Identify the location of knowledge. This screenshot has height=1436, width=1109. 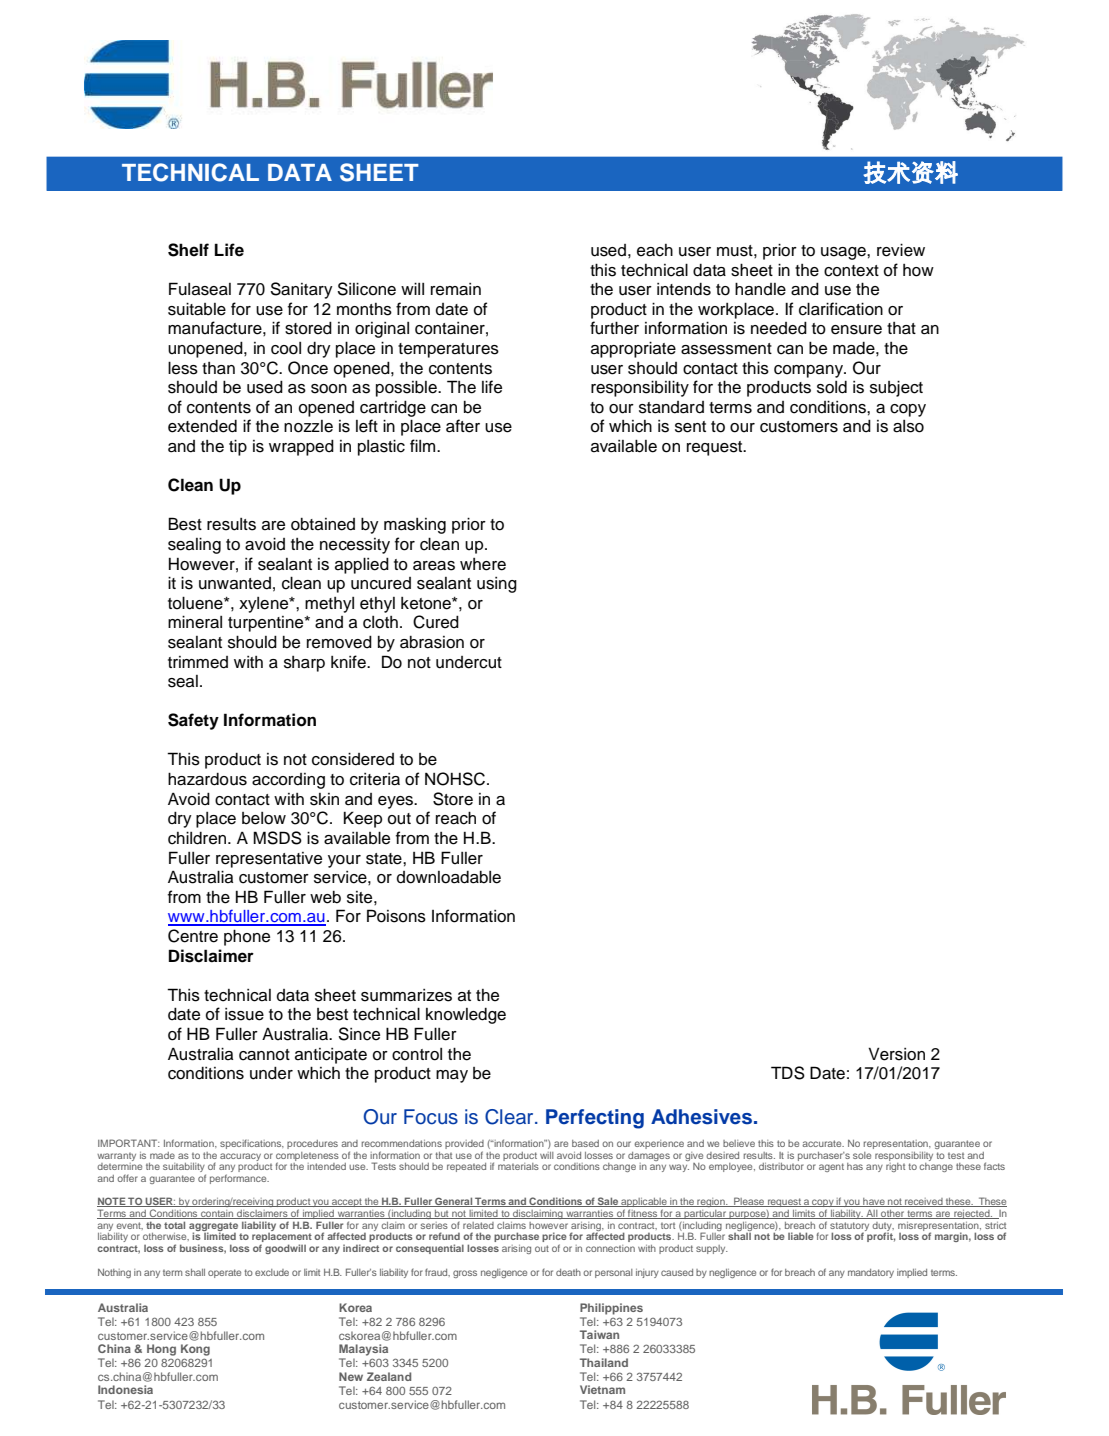
(466, 1016).
